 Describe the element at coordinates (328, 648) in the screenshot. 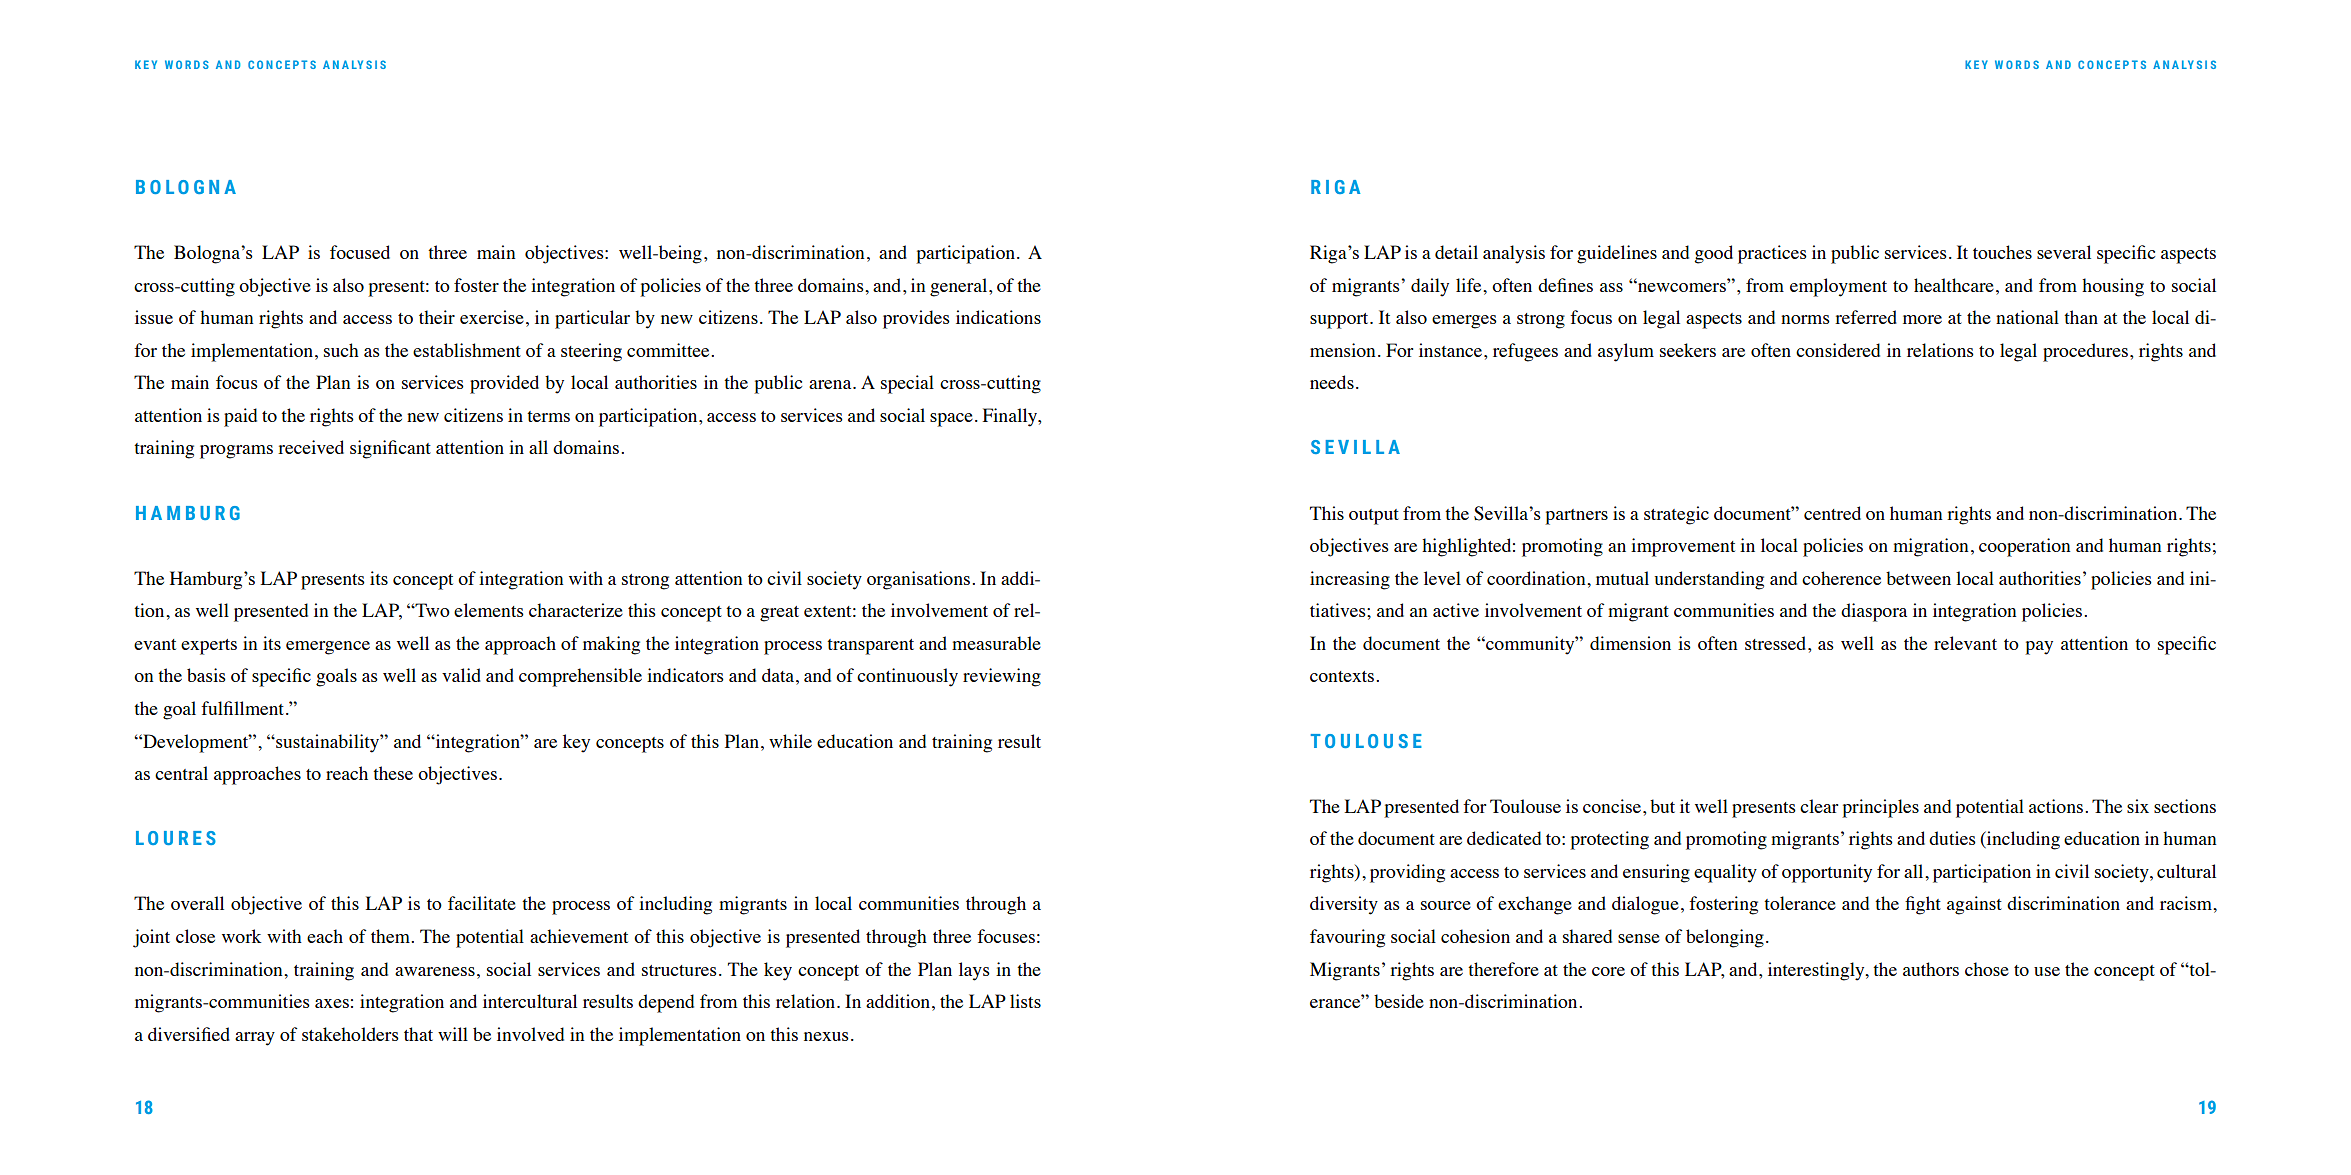

I see `emergence` at that location.
